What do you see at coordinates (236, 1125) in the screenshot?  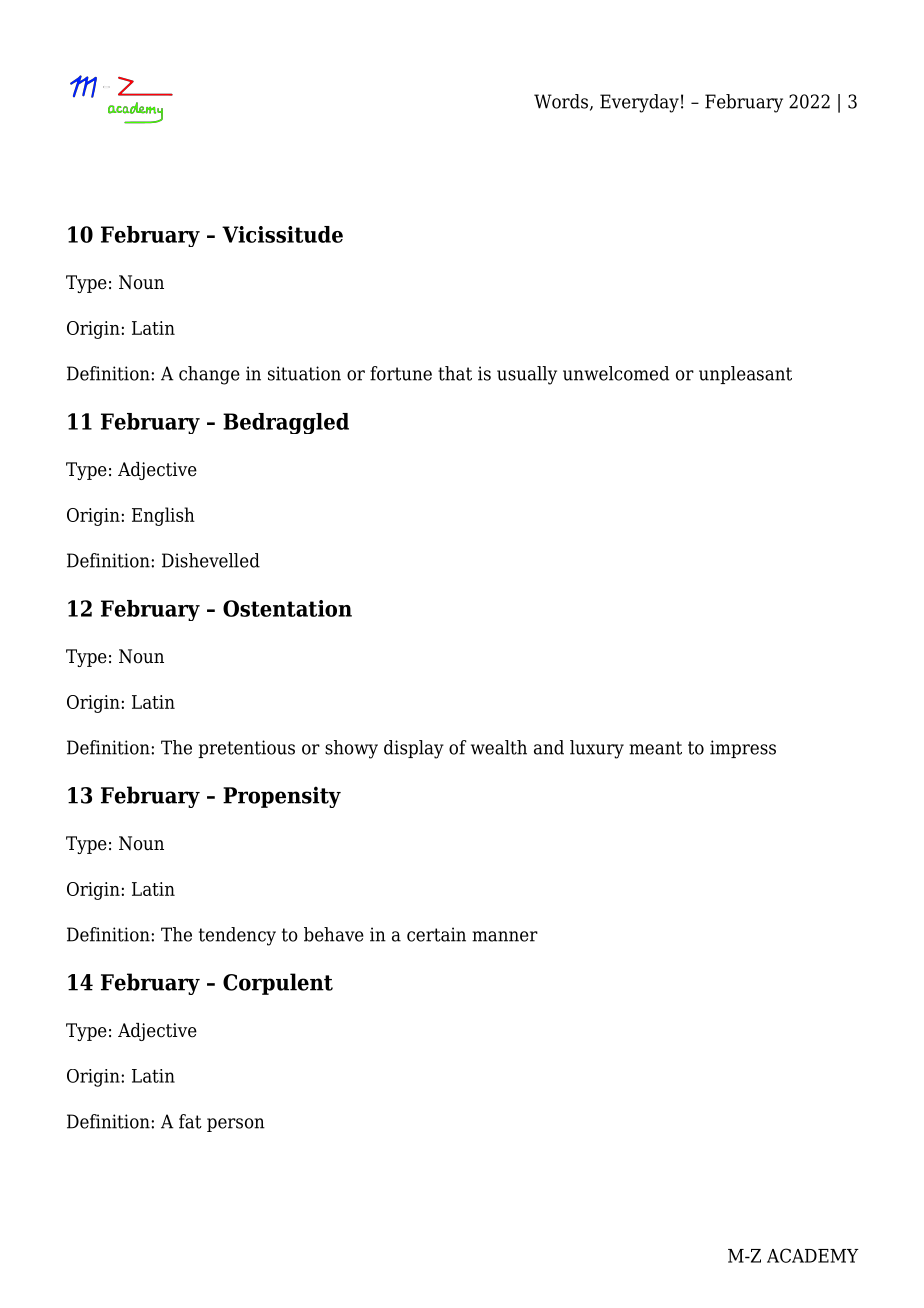 I see `person` at bounding box center [236, 1125].
